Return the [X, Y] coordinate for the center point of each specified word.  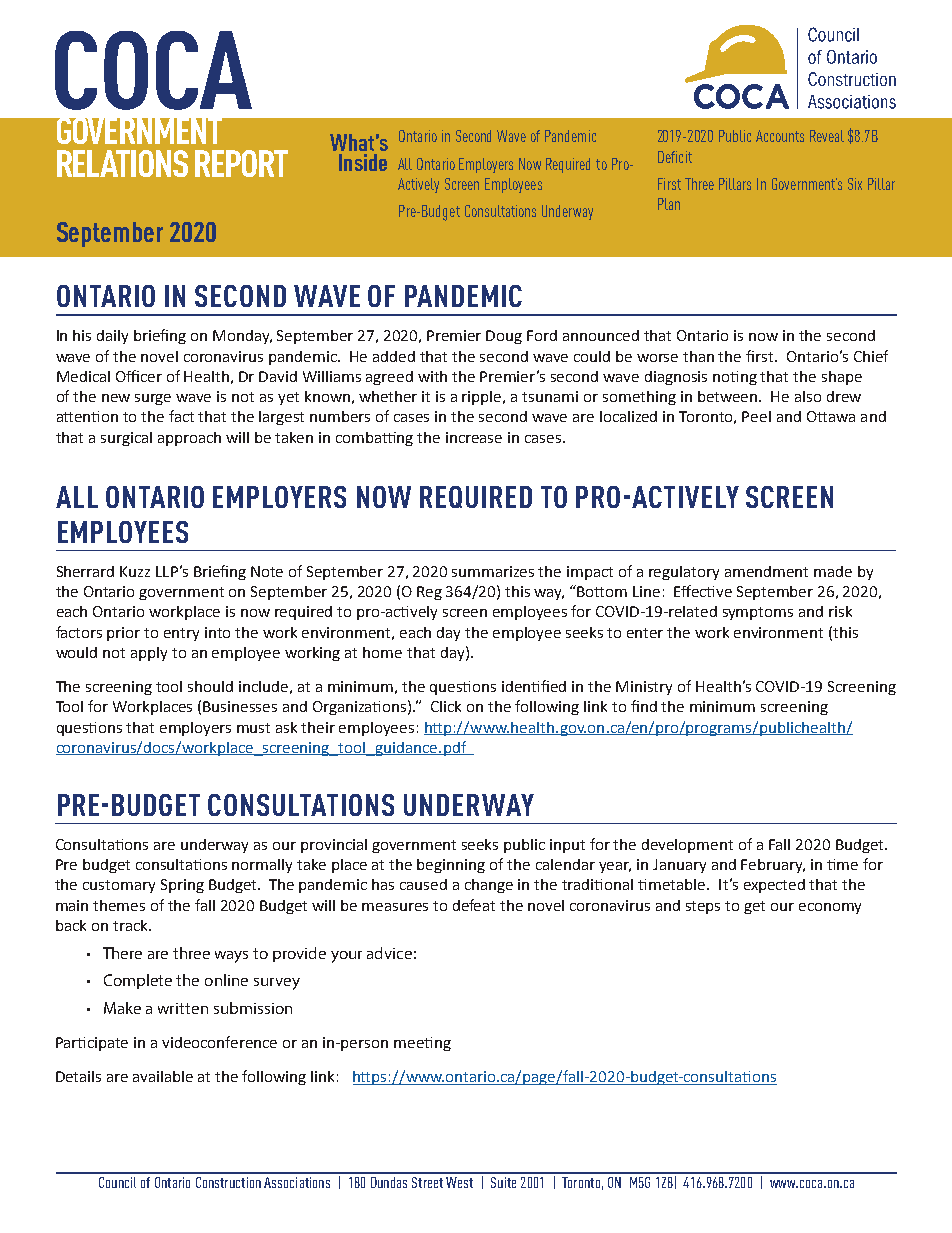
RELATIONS [122, 163]
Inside [363, 162]
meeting [422, 1044]
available [163, 1076]
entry [181, 634]
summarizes [493, 571]
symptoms [758, 613]
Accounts [780, 136]
